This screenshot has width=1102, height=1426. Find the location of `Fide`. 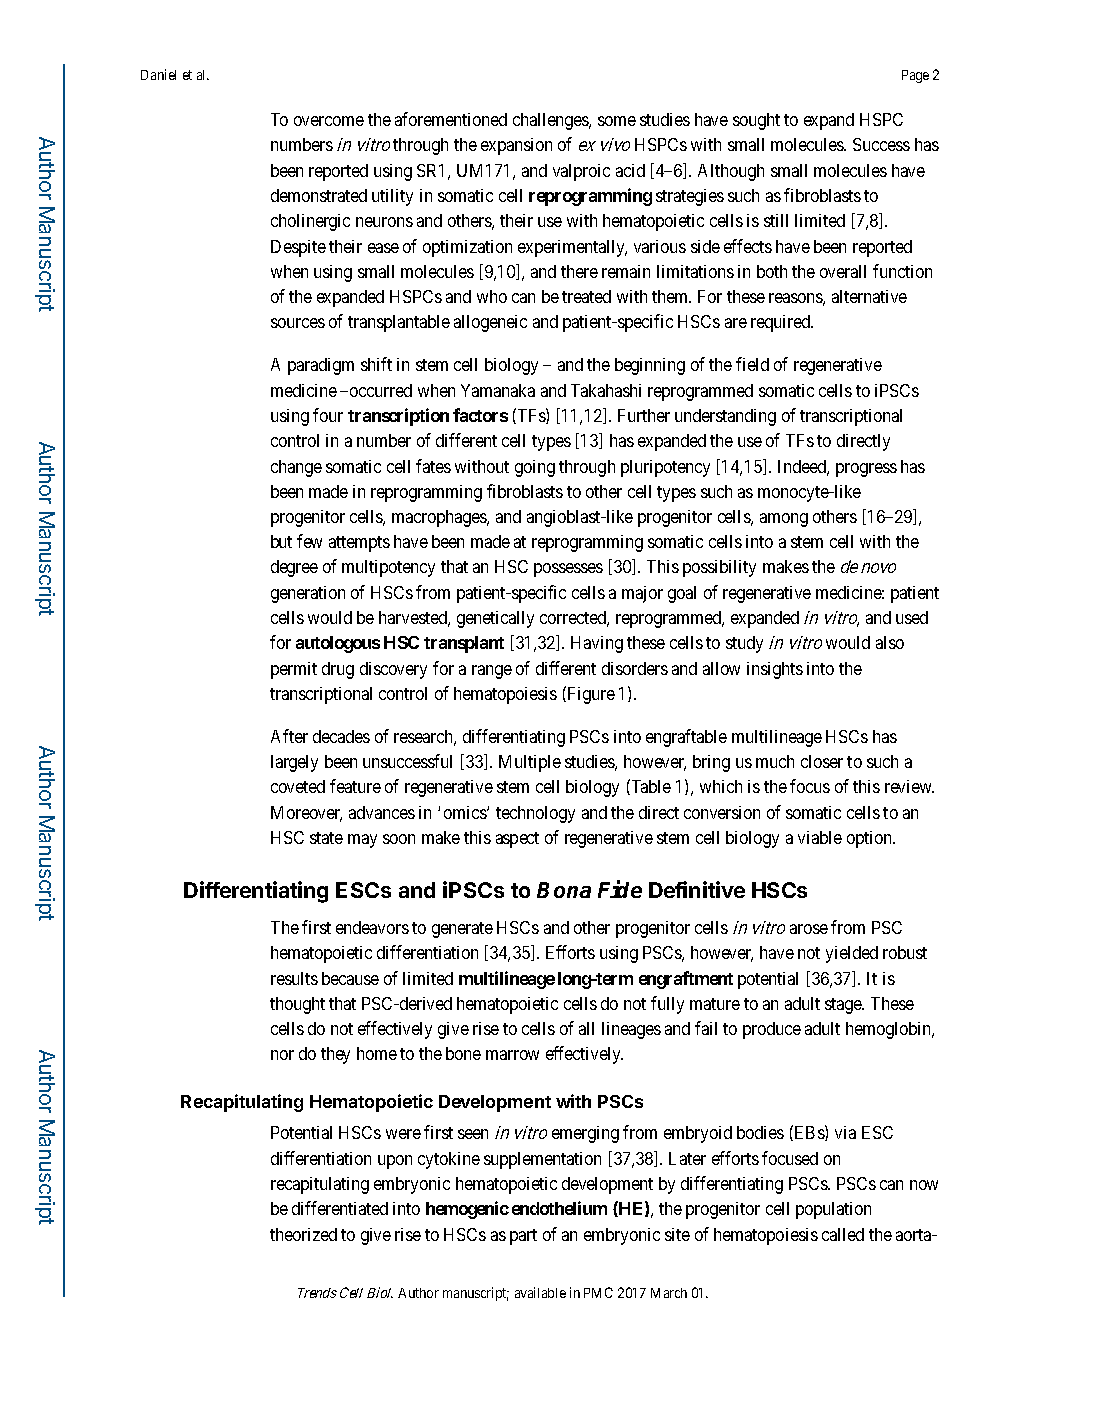

Fide is located at coordinates (620, 889).
